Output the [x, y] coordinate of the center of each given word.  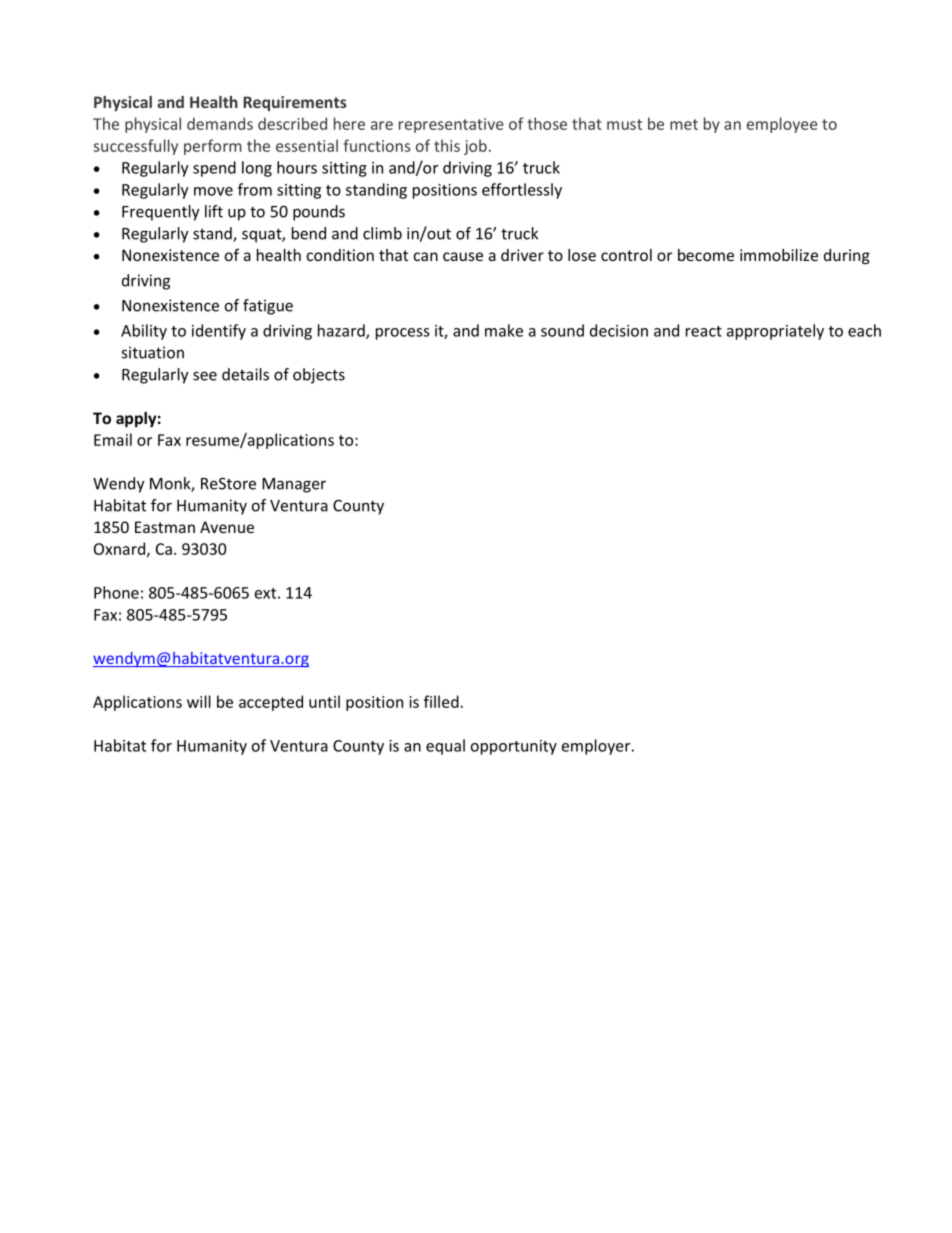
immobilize [779, 255]
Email [113, 439]
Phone [116, 592]
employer [597, 747]
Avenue [227, 527]
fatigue [268, 307]
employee [782, 125]
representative [451, 125]
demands [220, 123]
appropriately [775, 332]
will [199, 701]
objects [319, 376]
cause [463, 256]
